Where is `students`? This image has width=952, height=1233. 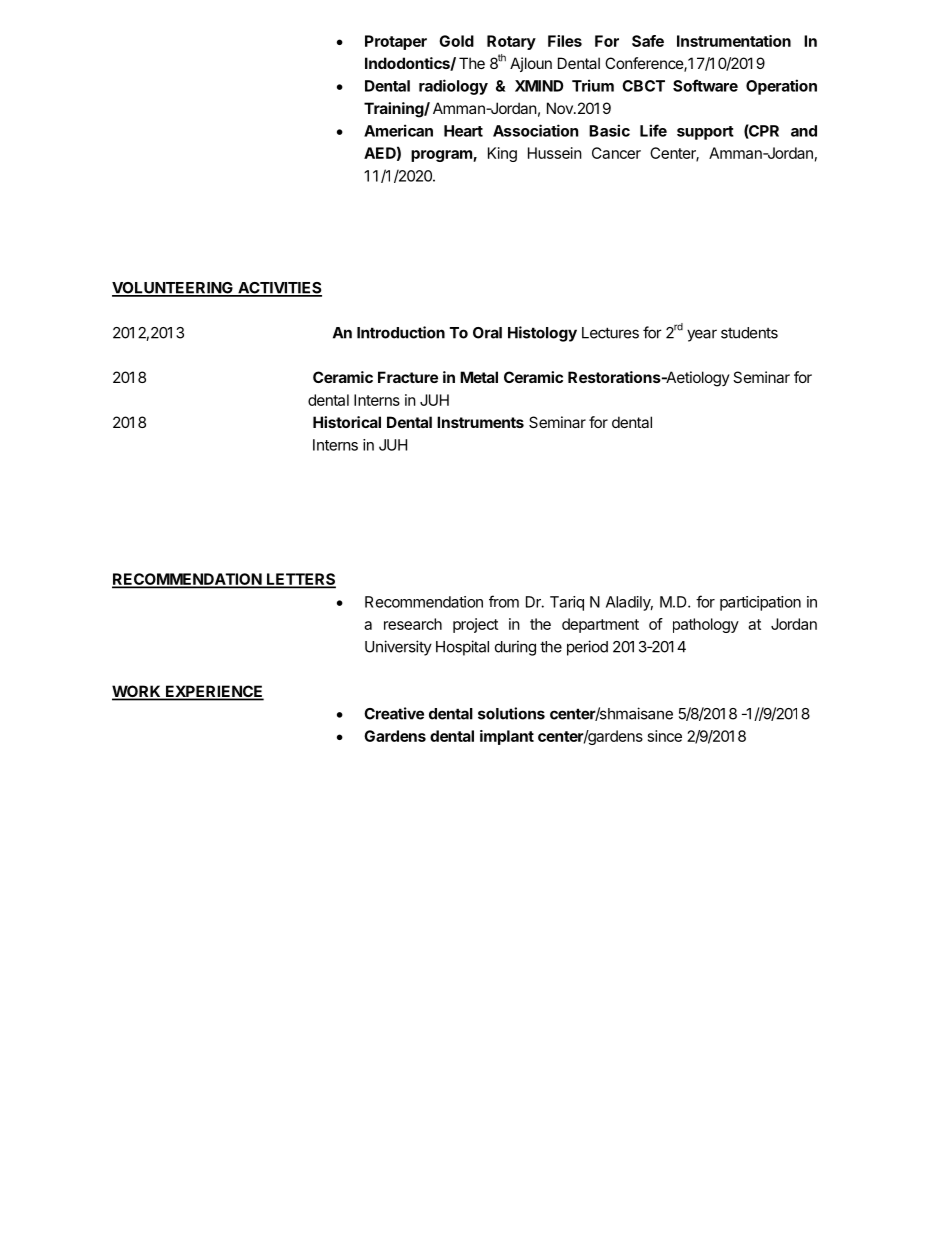 students is located at coordinates (749, 333).
